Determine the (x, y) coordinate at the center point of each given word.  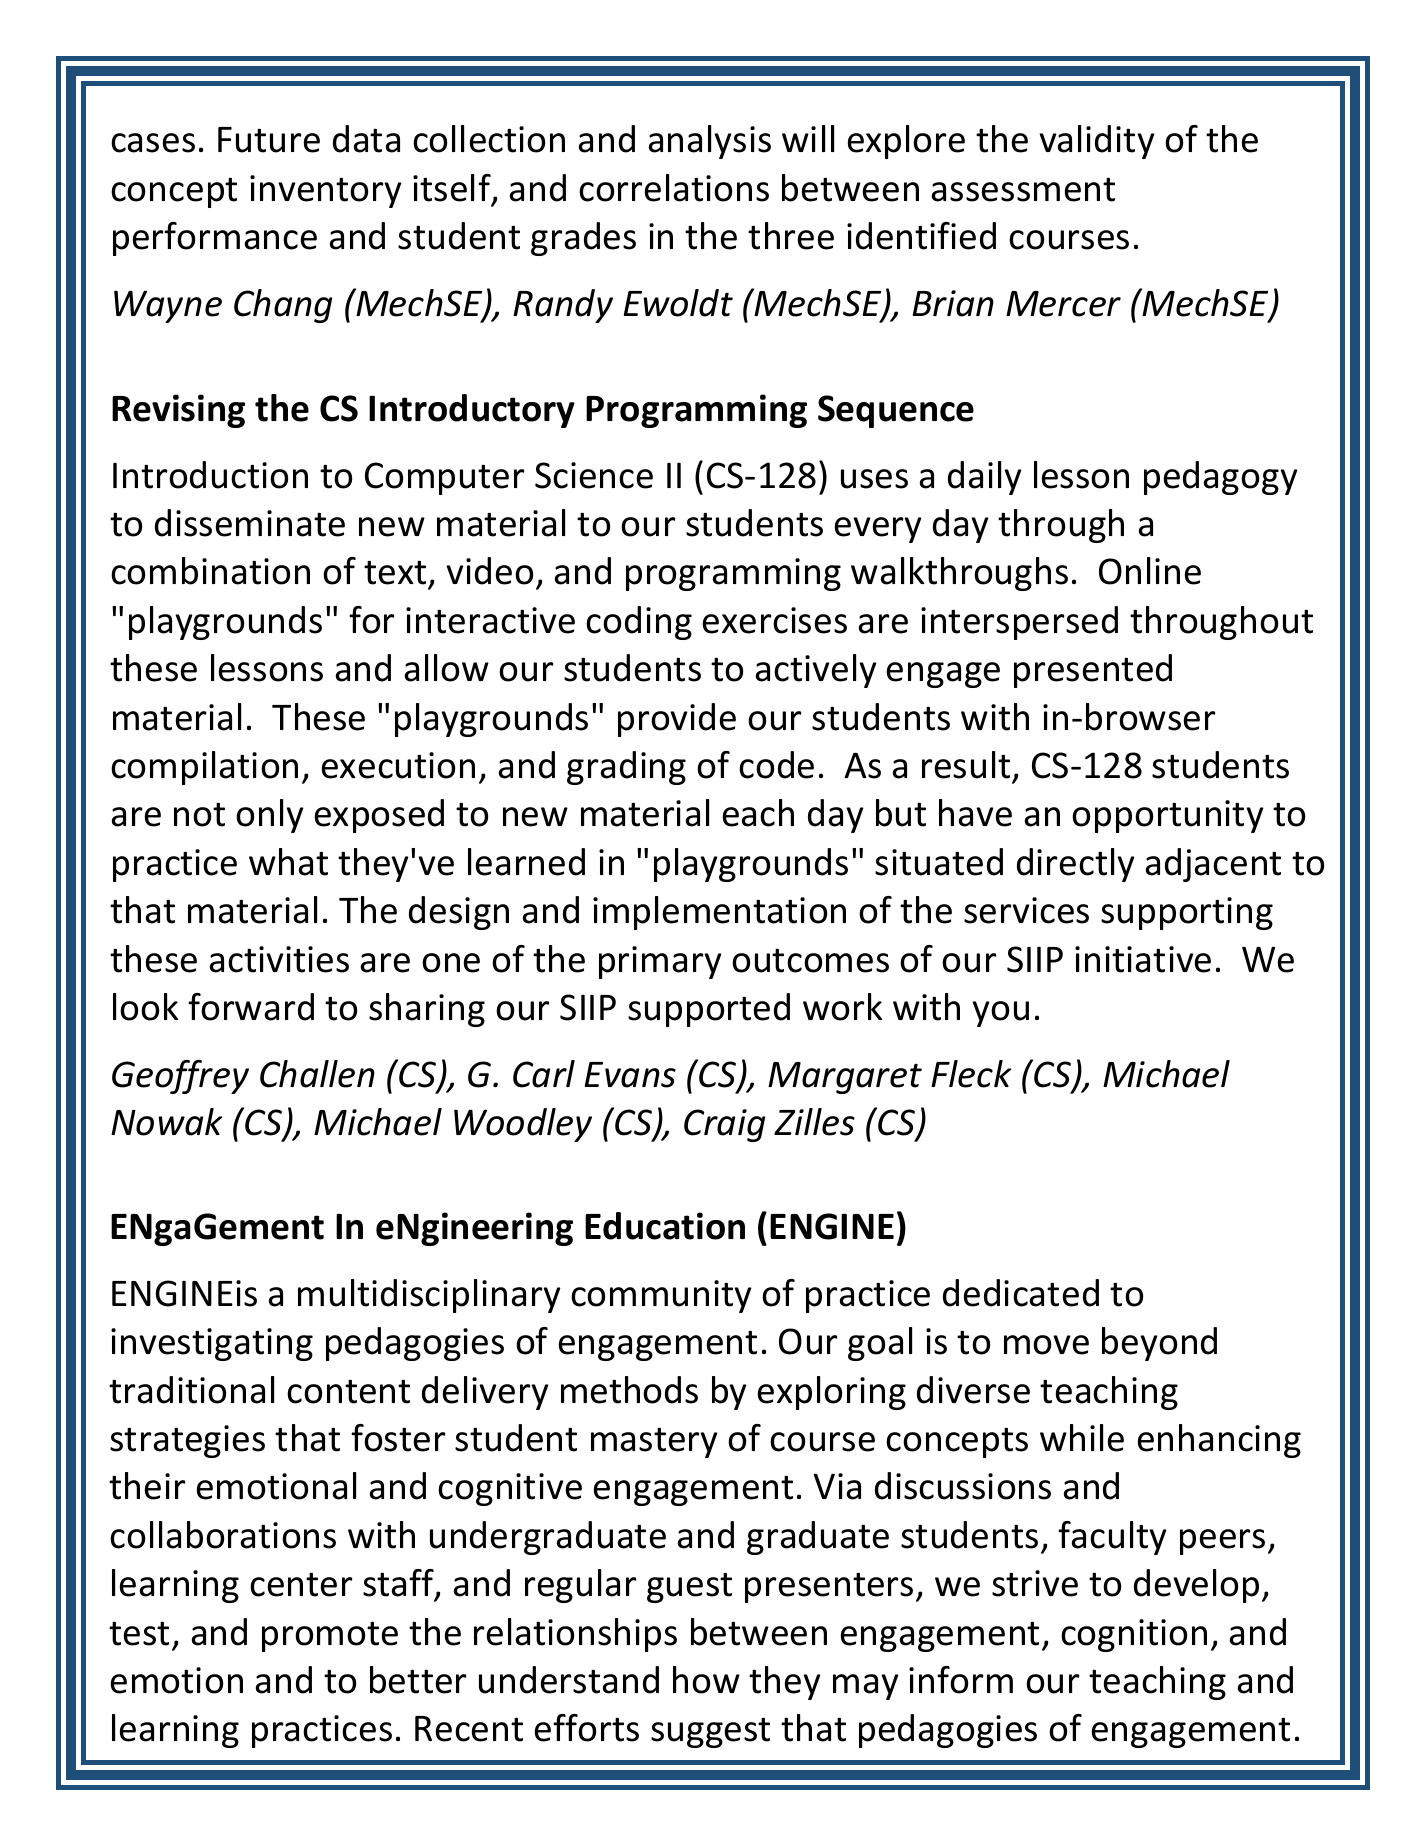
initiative (1143, 959)
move (1046, 1345)
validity (1097, 142)
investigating (212, 1344)
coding (639, 623)
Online (1150, 571)
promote (330, 1637)
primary (660, 962)
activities (279, 959)
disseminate (250, 523)
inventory (326, 191)
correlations (674, 188)
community (661, 1296)
